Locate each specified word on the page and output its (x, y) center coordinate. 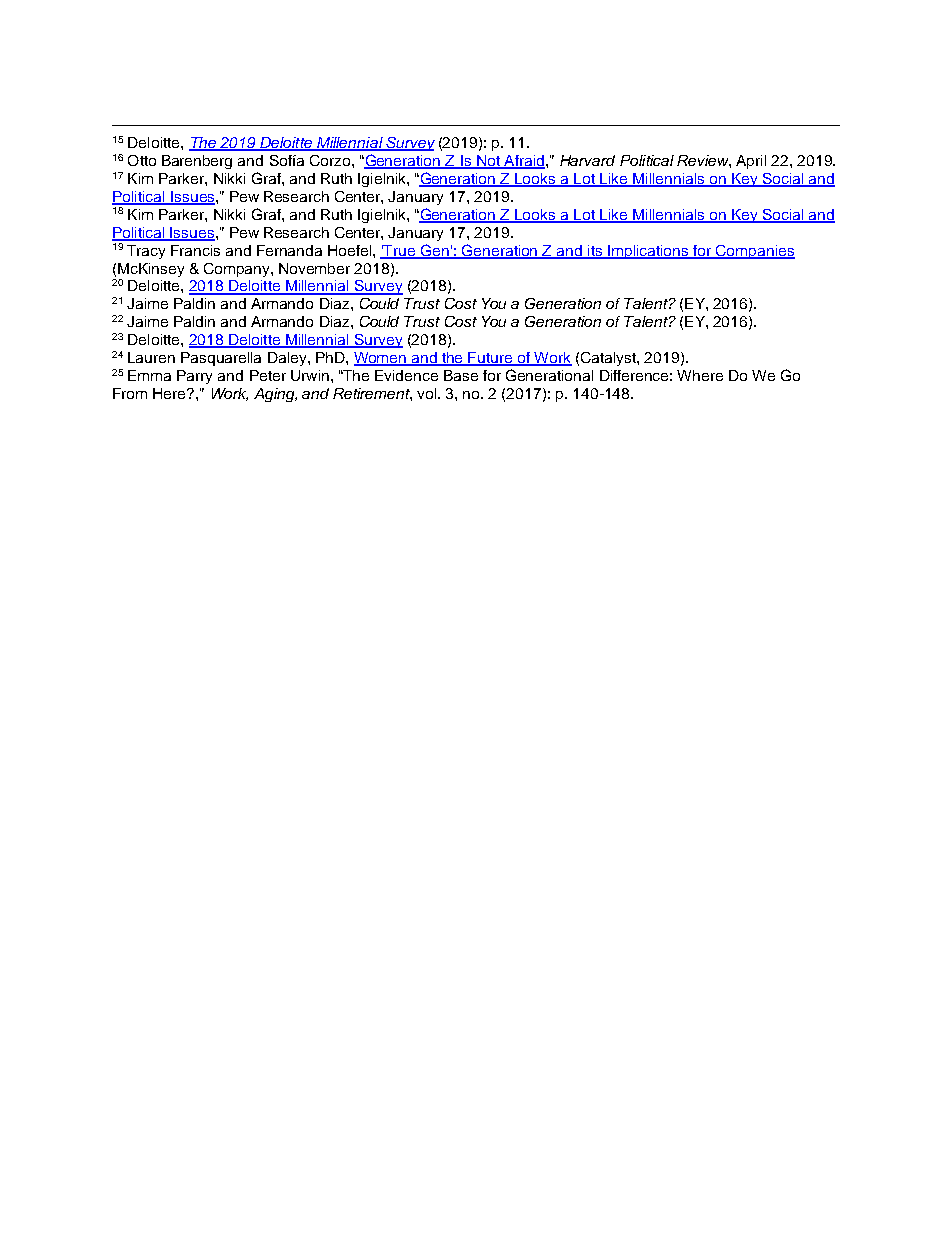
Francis (195, 250)
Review (704, 161)
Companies (754, 252)
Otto (142, 160)
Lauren (151, 357)
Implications (648, 252)
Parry (194, 377)
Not (488, 162)
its (595, 251)
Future (491, 359)
